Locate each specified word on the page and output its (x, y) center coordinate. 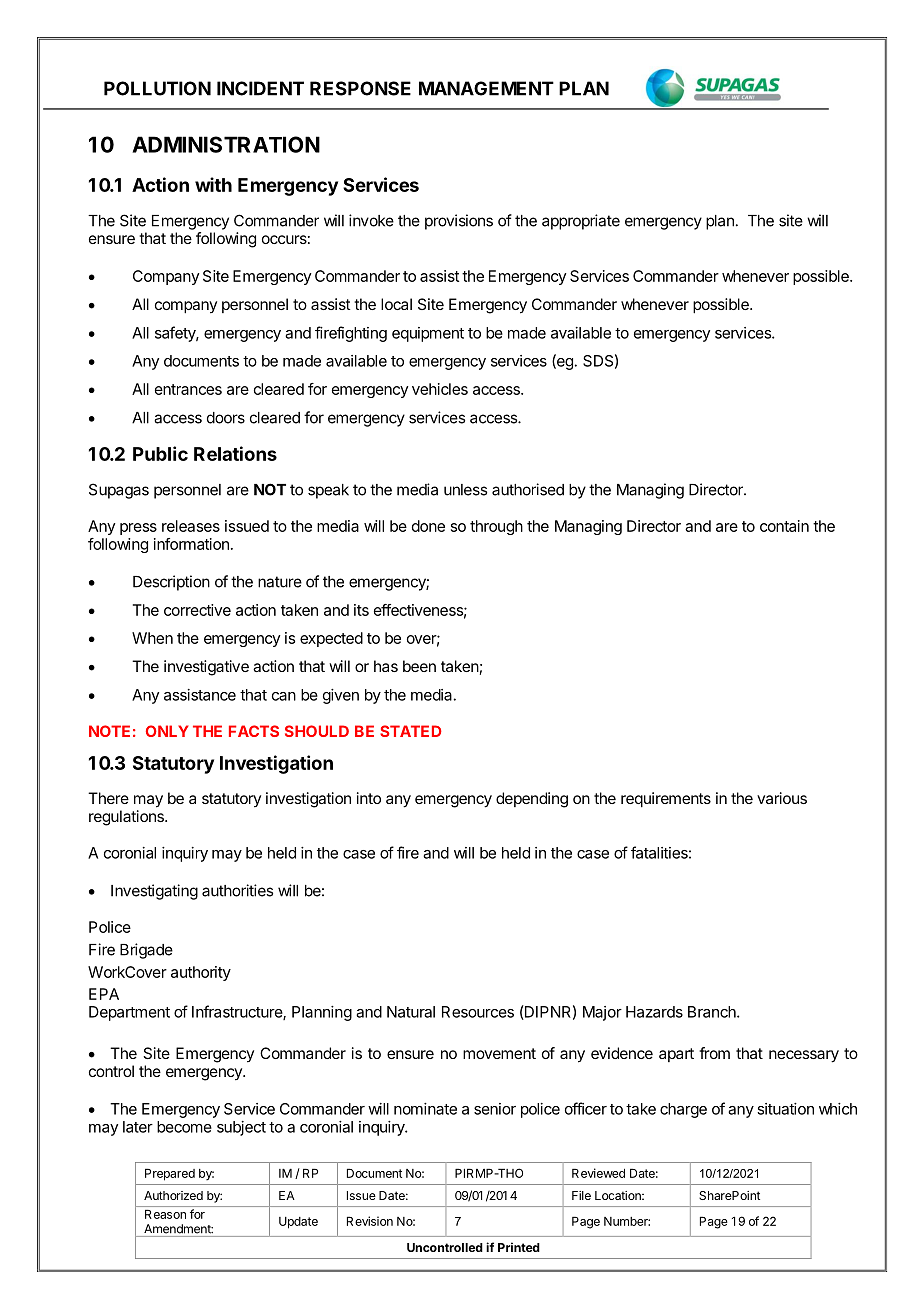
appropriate (581, 222)
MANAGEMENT (486, 88)
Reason (165, 1214)
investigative (206, 668)
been (419, 666)
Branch (713, 1012)
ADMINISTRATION (226, 144)
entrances (188, 389)
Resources (478, 1012)
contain (784, 526)
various (782, 798)
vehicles (440, 389)
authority (201, 973)
